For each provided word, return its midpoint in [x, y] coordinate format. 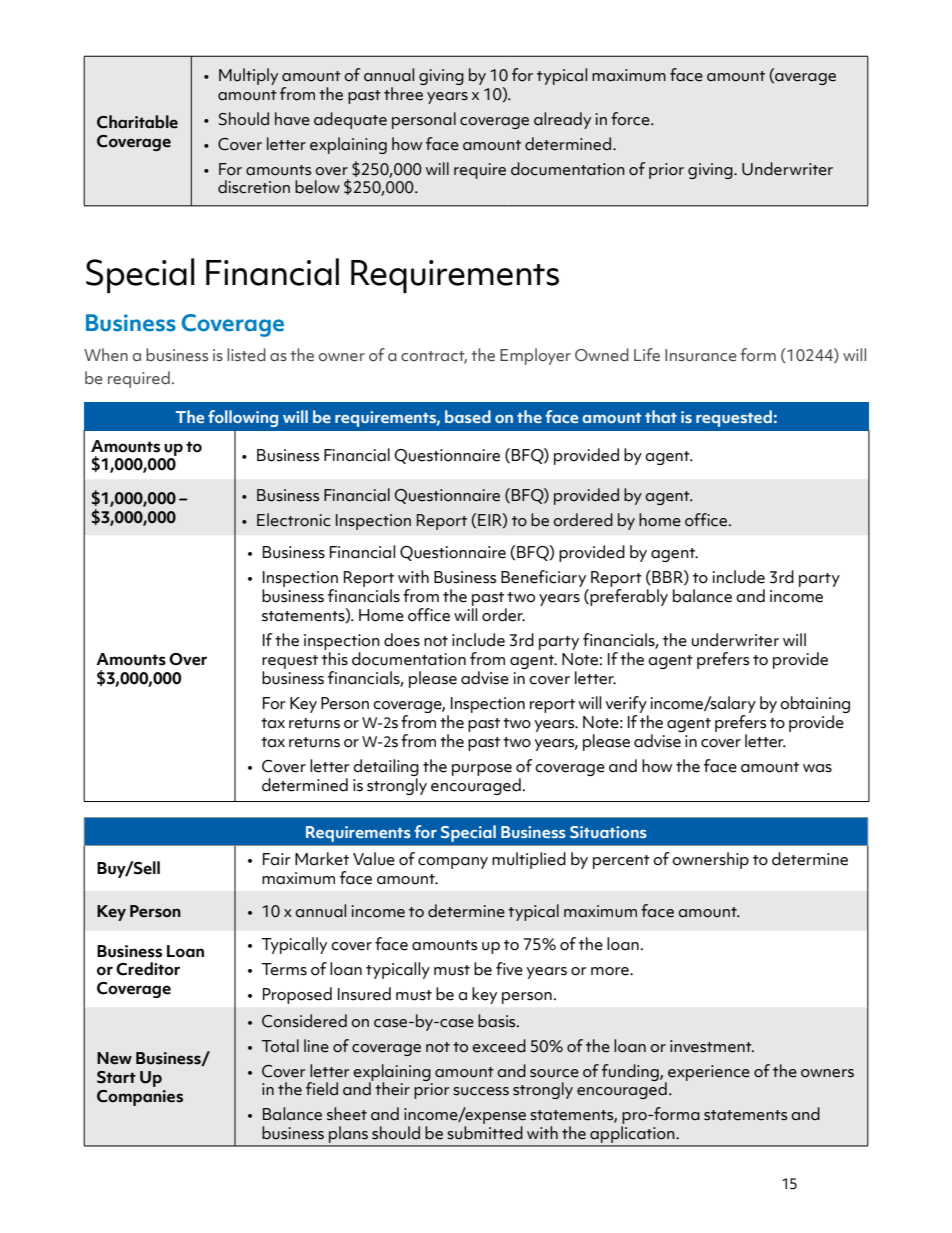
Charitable [137, 122]
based [468, 416]
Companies [140, 1098]
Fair [277, 859]
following [243, 418]
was [817, 768]
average [804, 79]
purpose [482, 770]
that [661, 416]
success [481, 1091]
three [403, 94]
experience [708, 1074]
